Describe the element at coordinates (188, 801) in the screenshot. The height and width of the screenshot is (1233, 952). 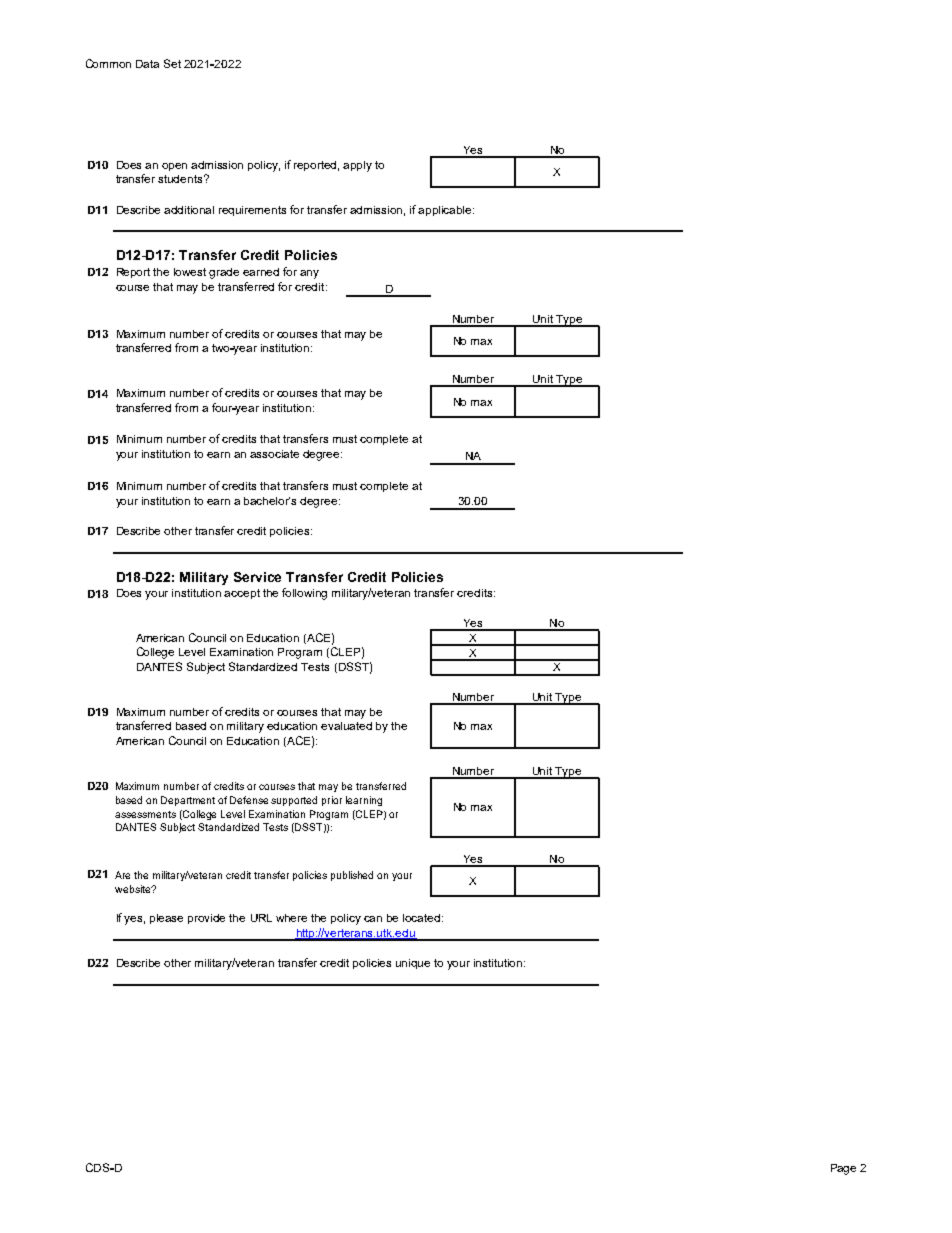
I see `Department` at that location.
